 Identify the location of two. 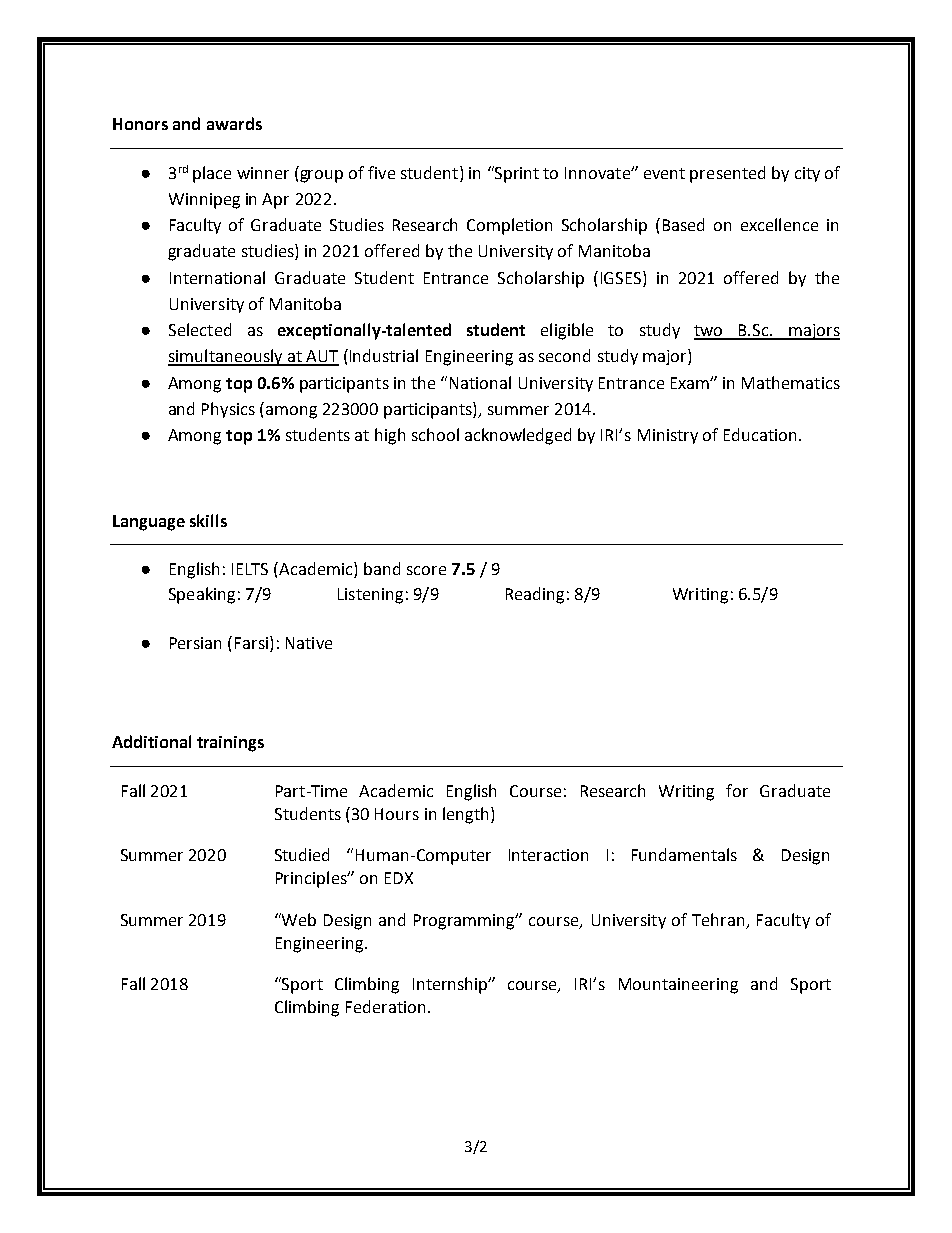
(710, 332).
